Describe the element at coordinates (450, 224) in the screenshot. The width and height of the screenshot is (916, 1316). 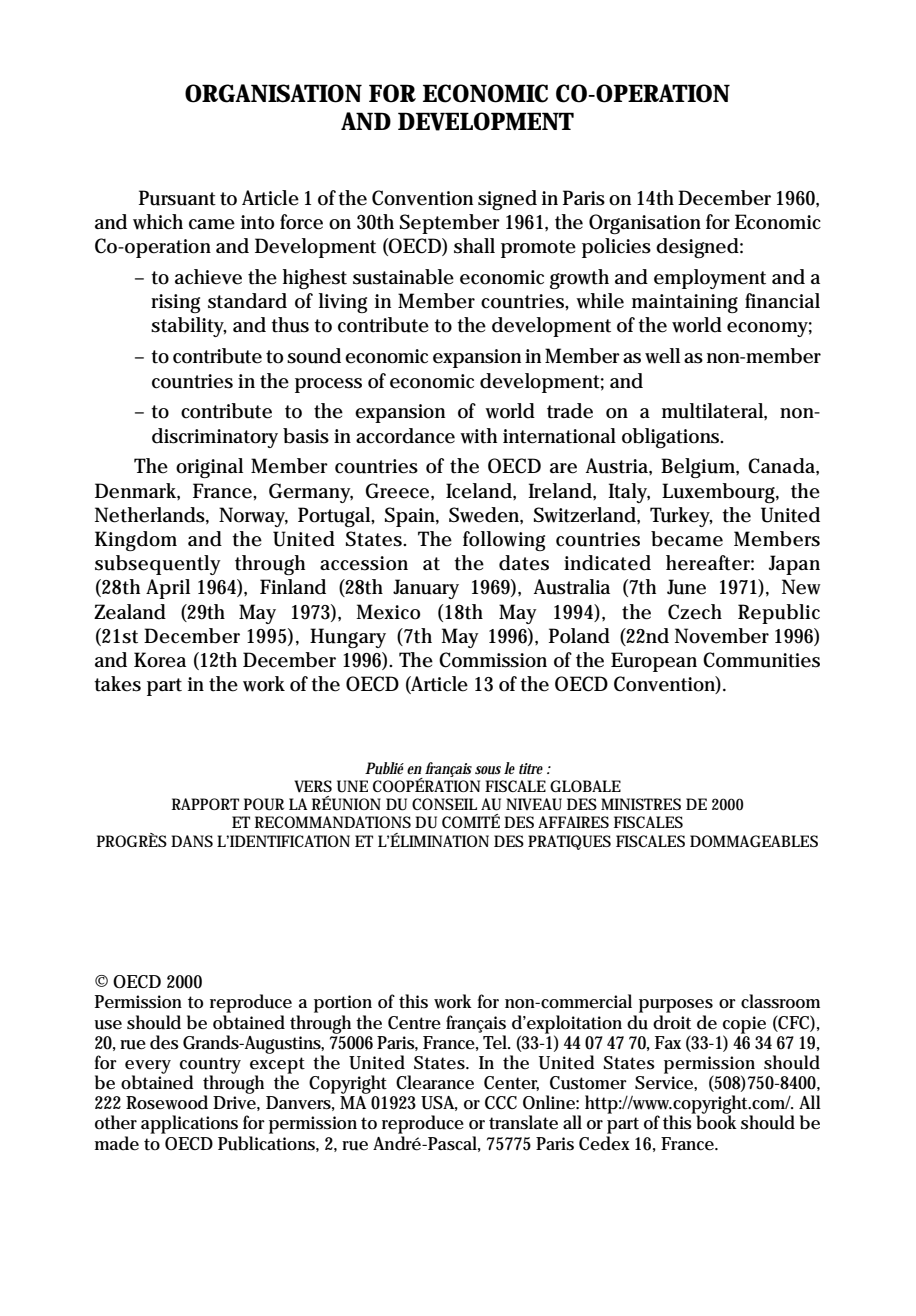
I see `September` at that location.
